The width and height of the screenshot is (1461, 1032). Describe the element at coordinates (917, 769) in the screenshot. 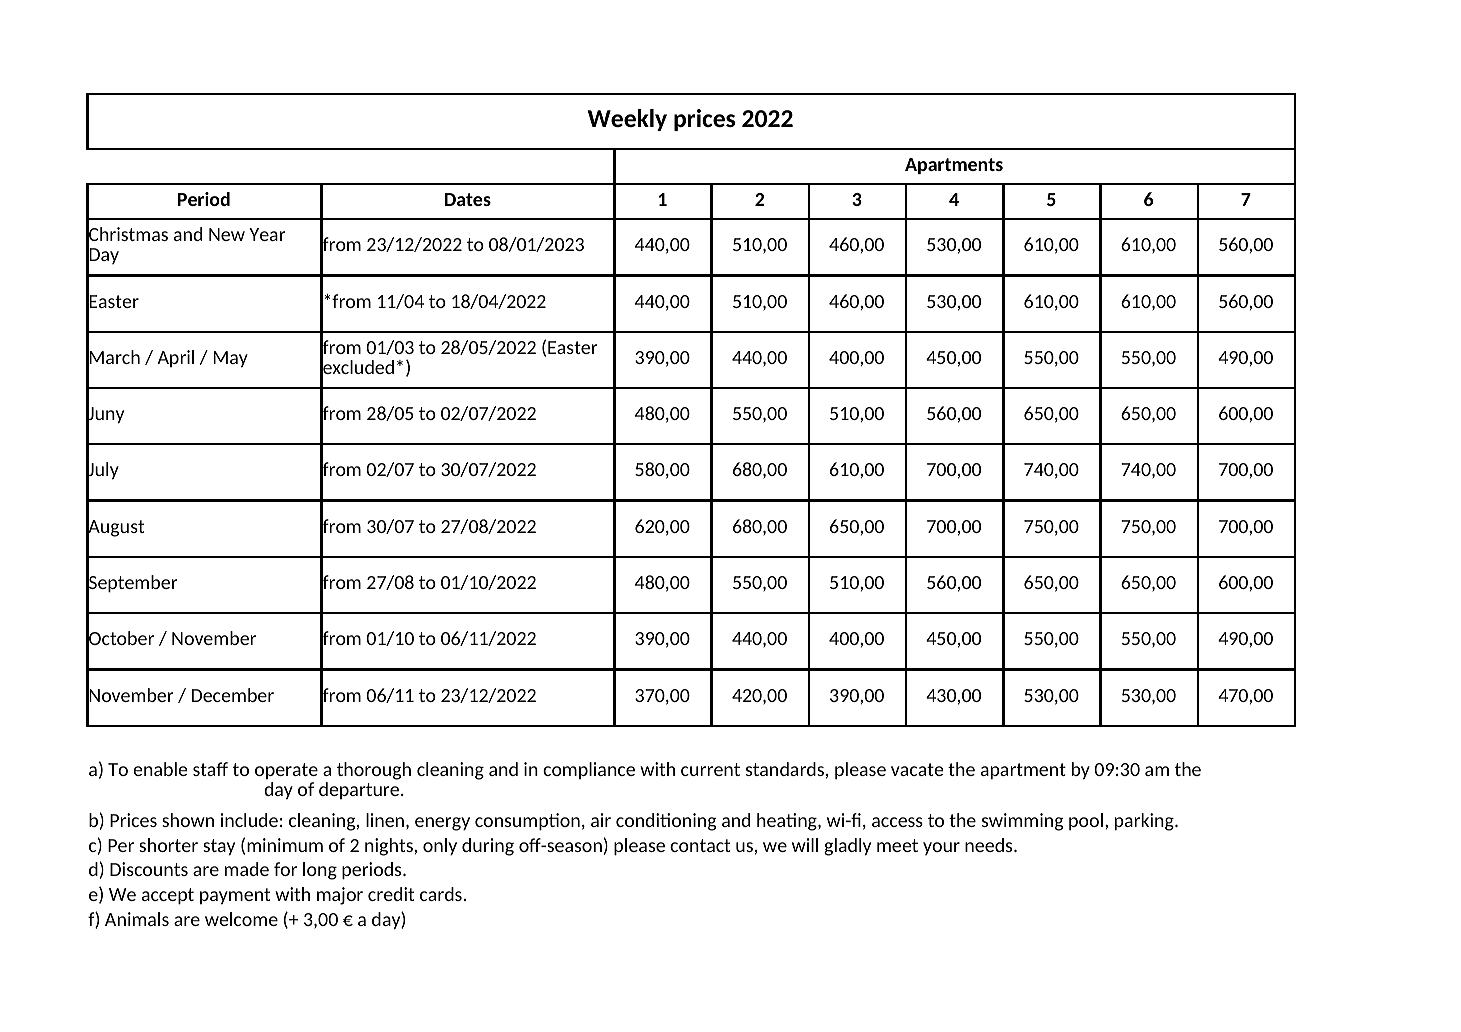

I see `vacate` at that location.
